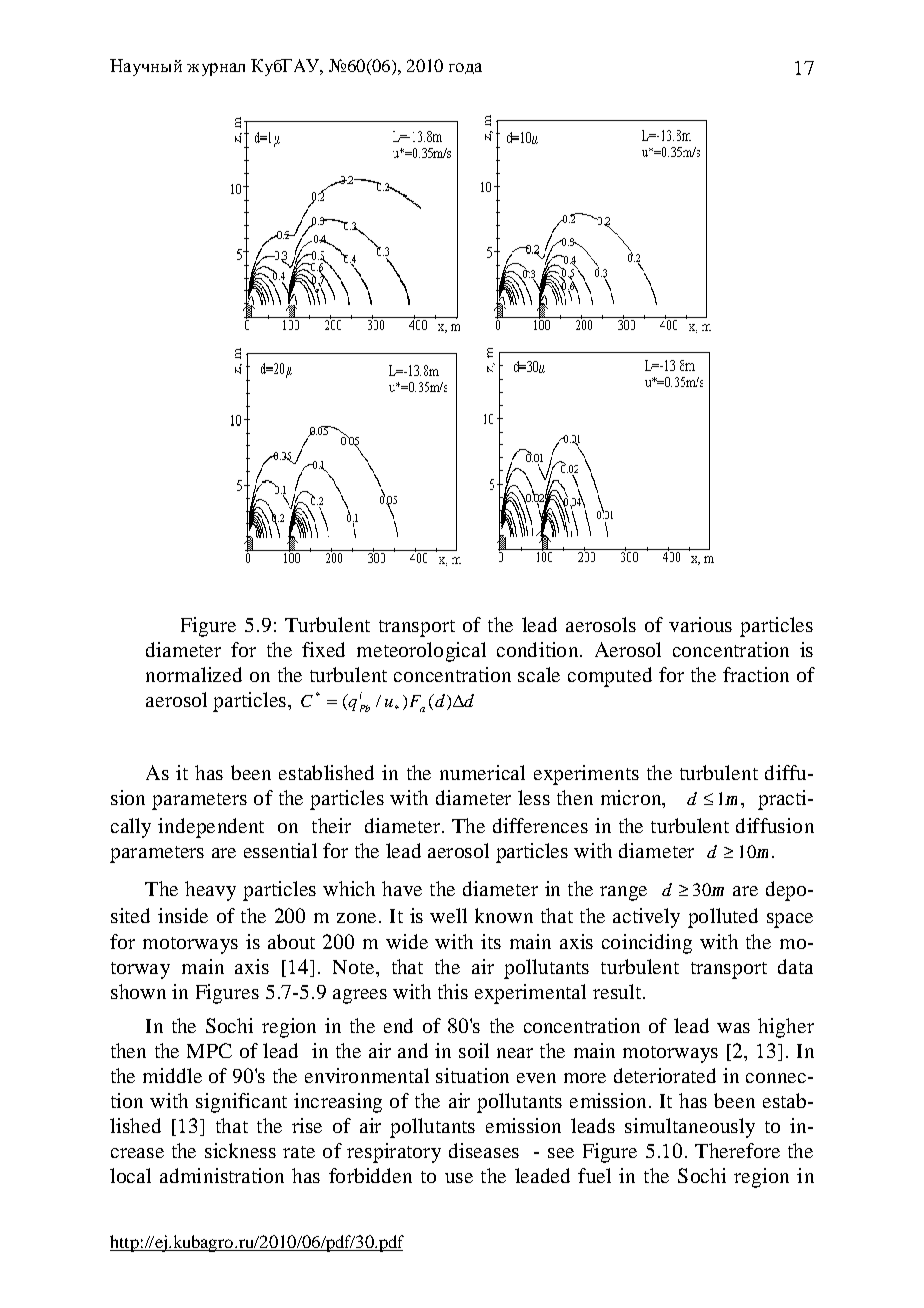 This document has width=924, height=1308. What do you see at coordinates (194, 674) in the document?
I see `normalized` at bounding box center [194, 674].
